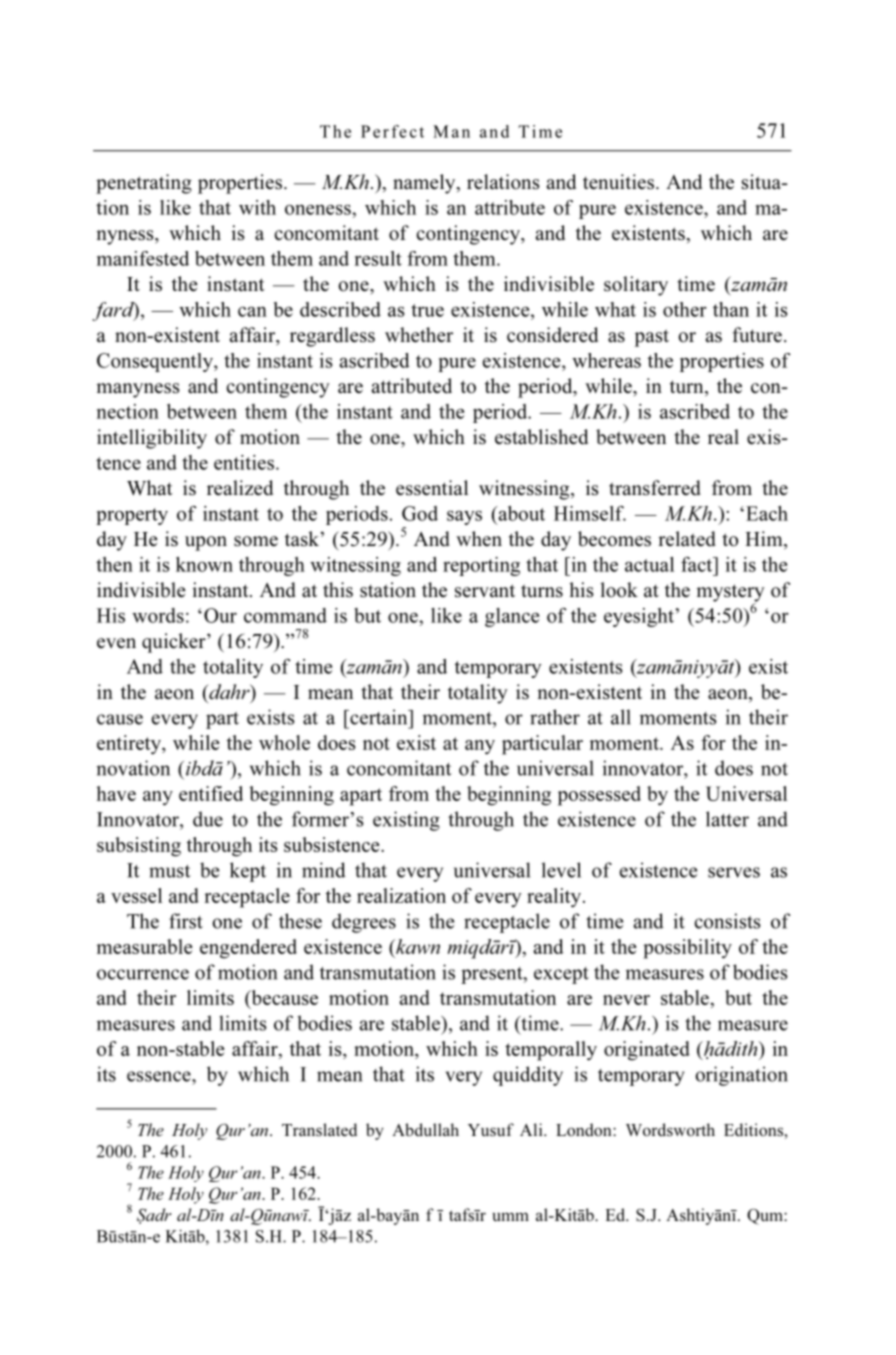 The height and width of the document is (1355, 896). Describe the element at coordinates (425, 184) in the document. I see `namely` at that location.
